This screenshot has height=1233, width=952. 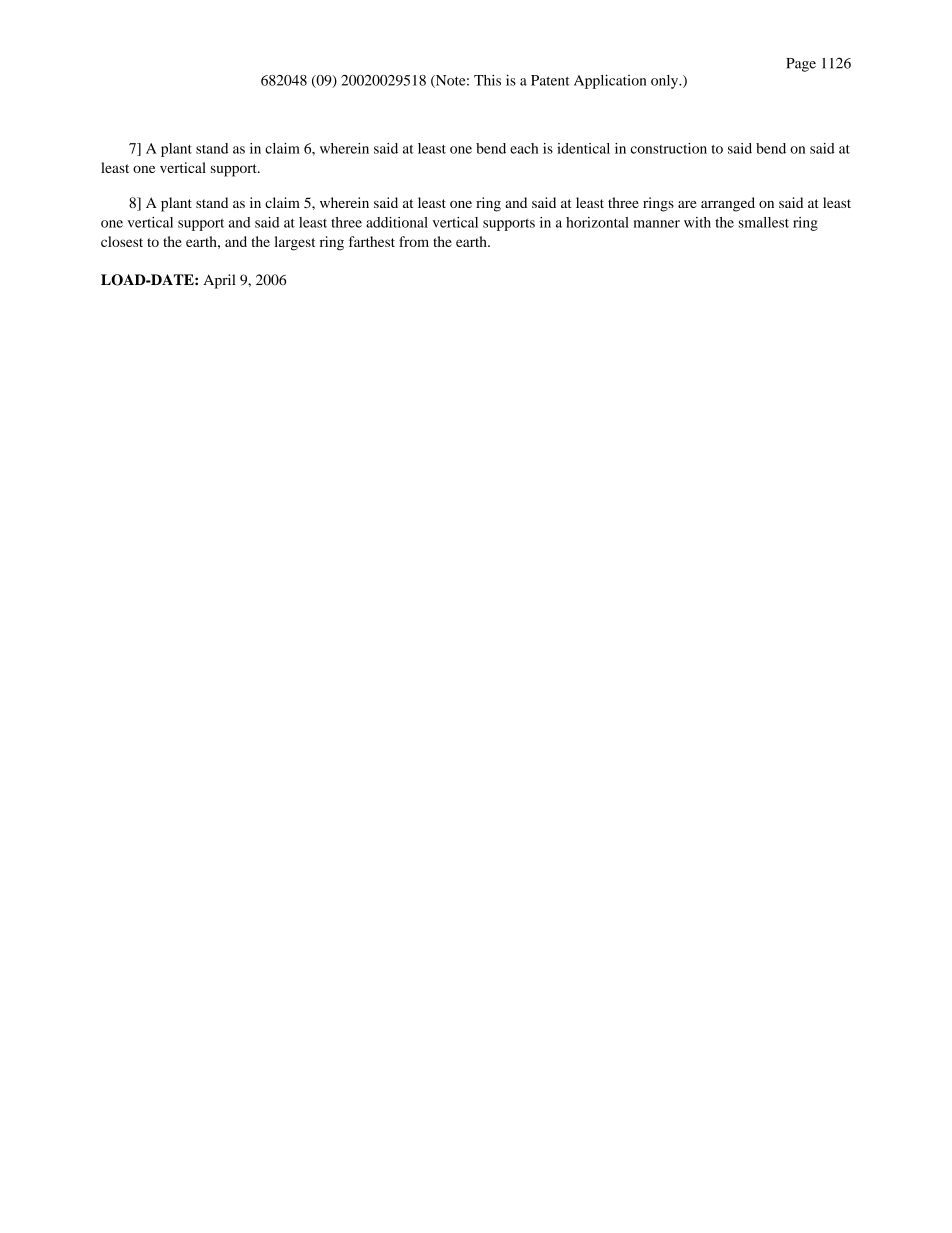 What do you see at coordinates (597, 222) in the screenshot?
I see `horizontal` at bounding box center [597, 222].
